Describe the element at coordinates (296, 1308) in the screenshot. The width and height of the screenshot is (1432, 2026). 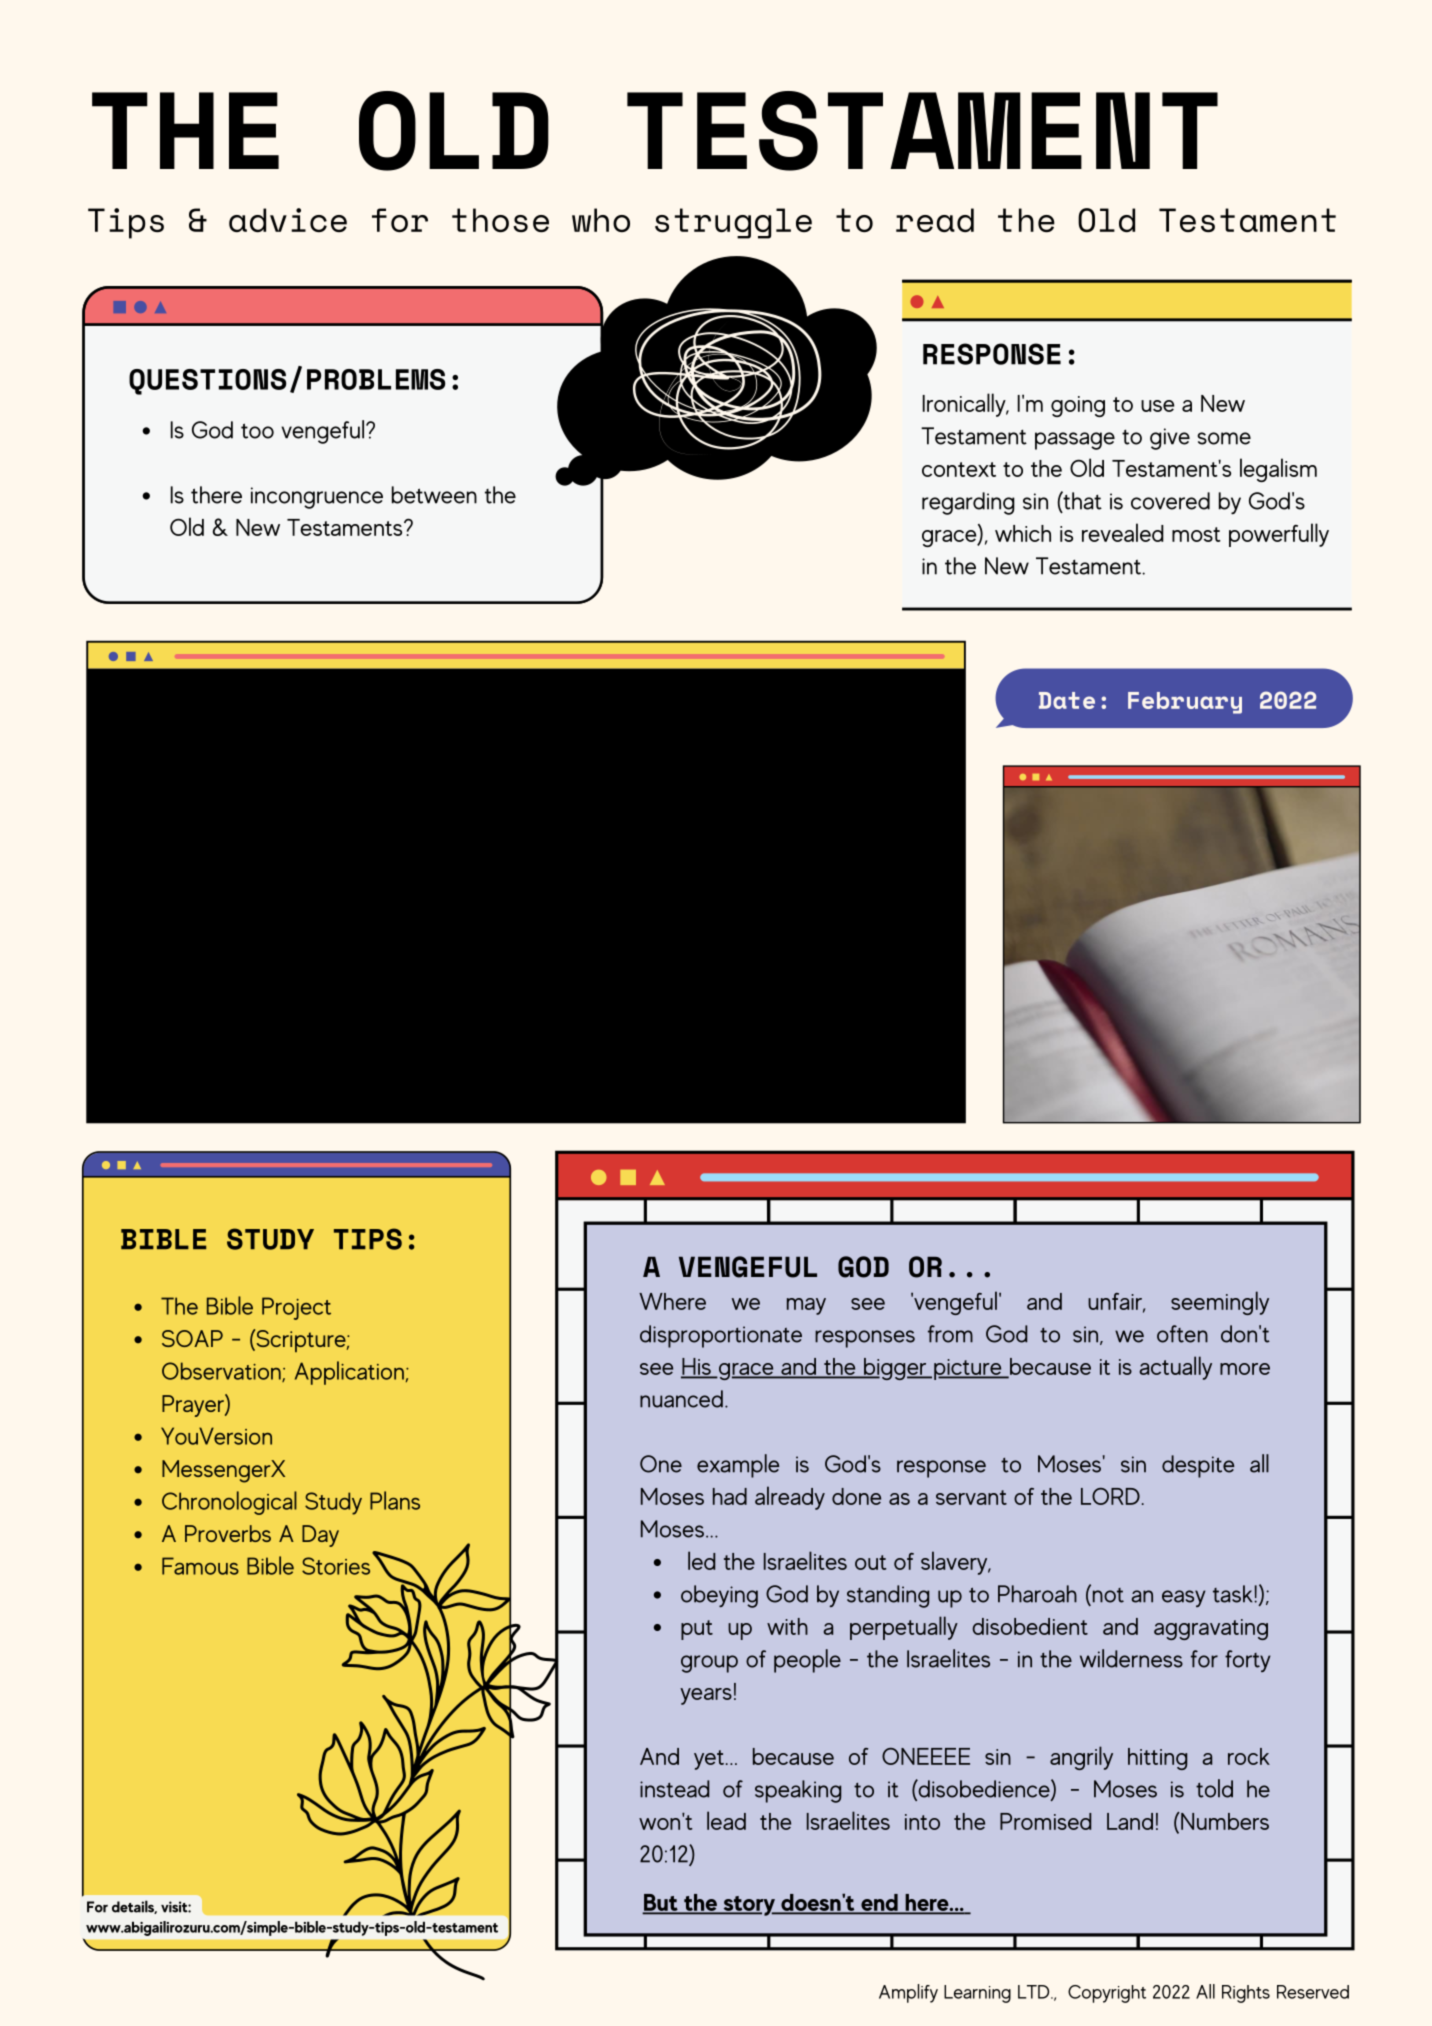
I see `Project` at that location.
